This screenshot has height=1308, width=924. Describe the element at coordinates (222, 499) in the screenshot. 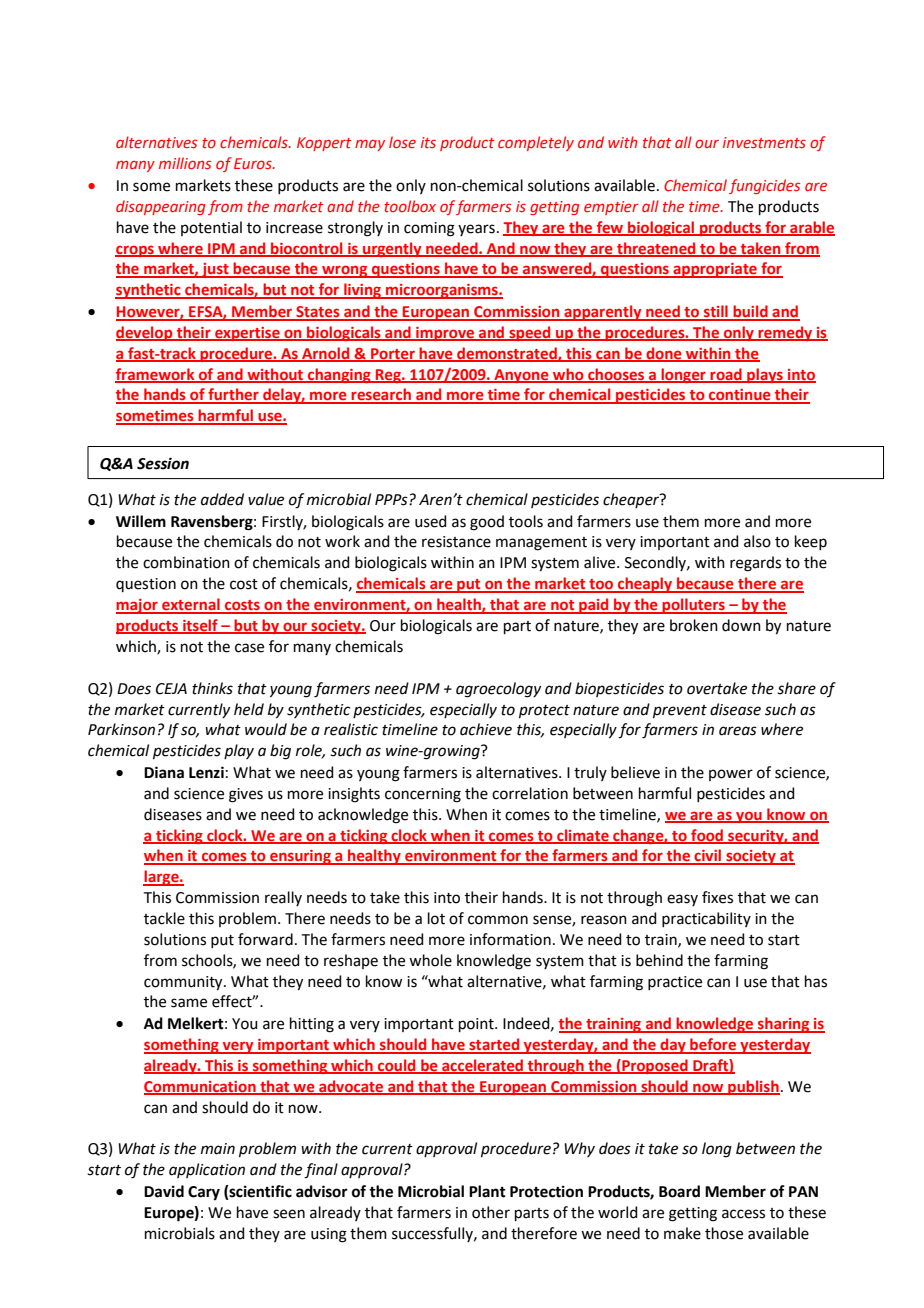

I see `added` at that location.
